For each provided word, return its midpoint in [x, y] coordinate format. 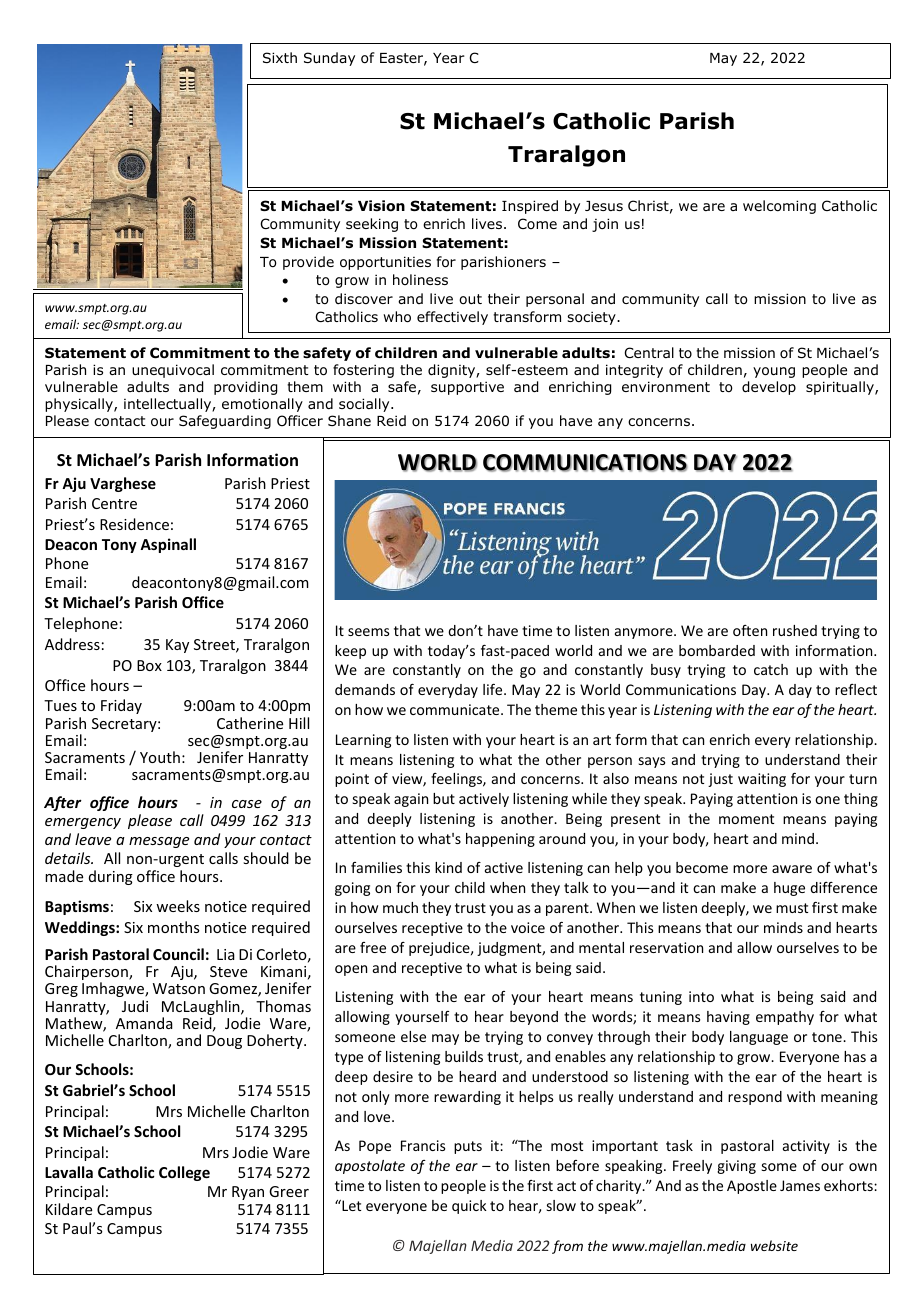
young [774, 372]
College [184, 1173]
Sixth [280, 57]
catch [771, 669]
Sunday [329, 59]
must [792, 908]
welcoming [779, 207]
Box [149, 665]
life [494, 689]
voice [528, 927]
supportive [467, 388]
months [173, 927]
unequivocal [173, 371]
